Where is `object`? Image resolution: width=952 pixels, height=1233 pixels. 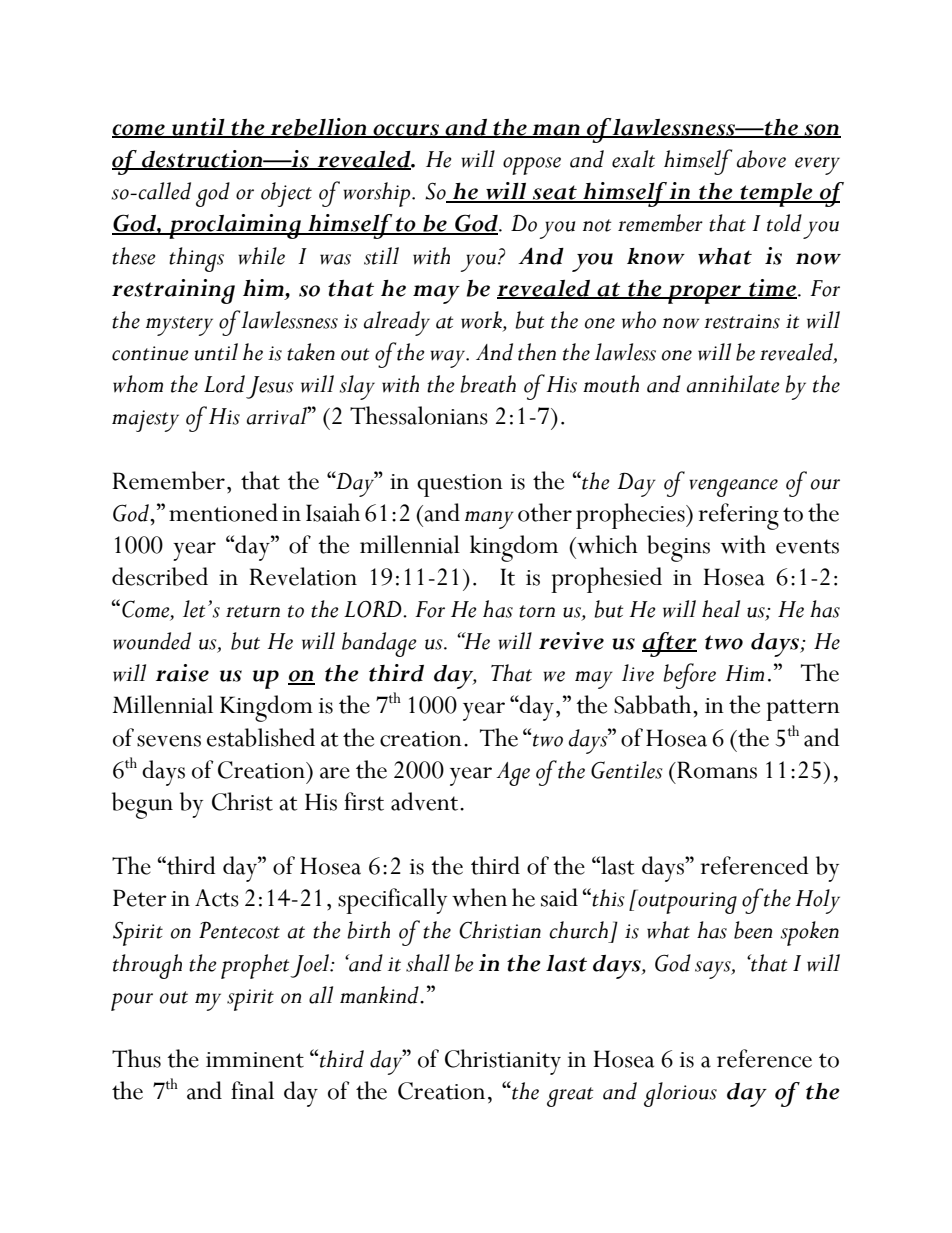
object is located at coordinates (286, 194).
